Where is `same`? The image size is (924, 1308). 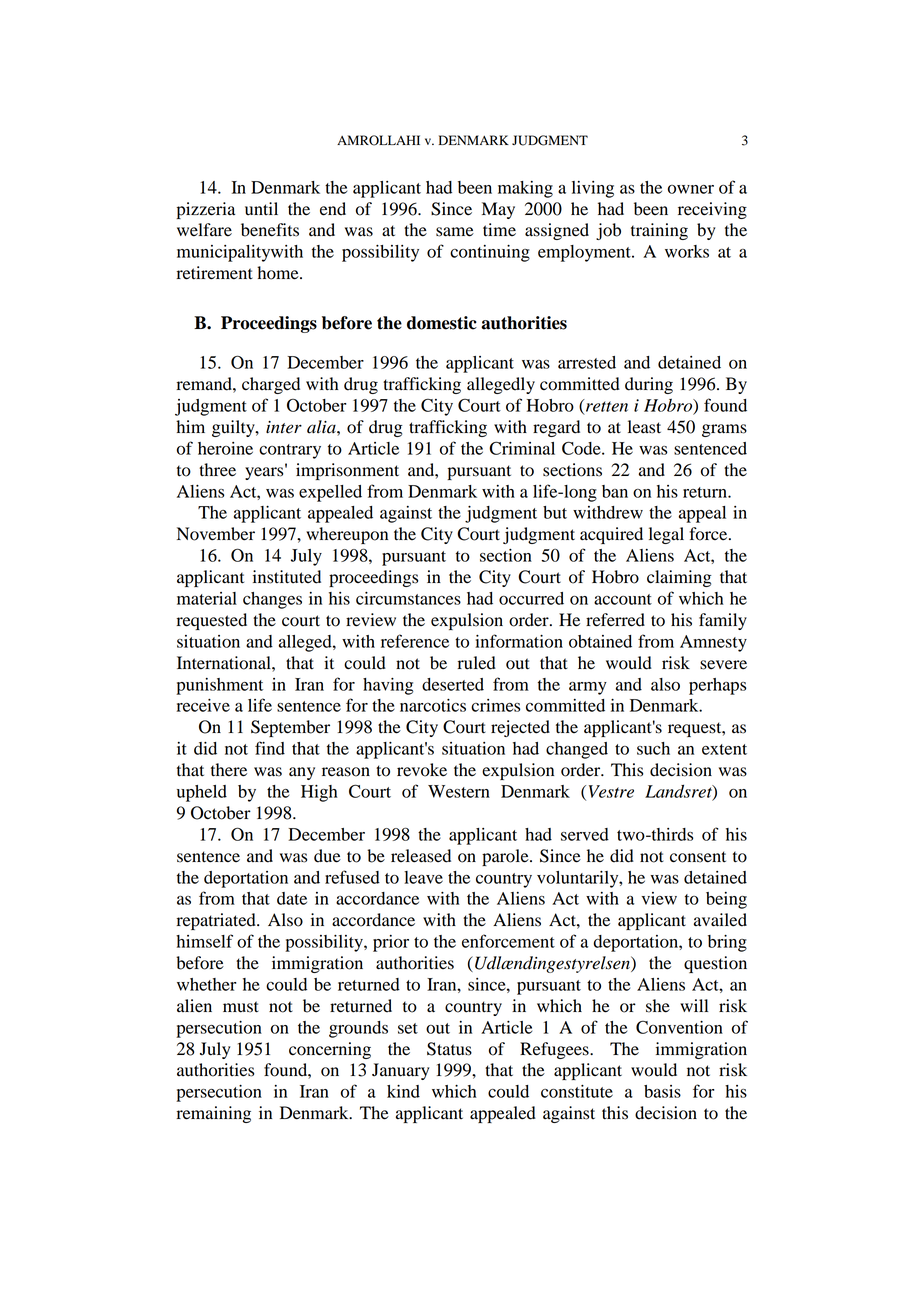
same is located at coordinates (455, 232).
